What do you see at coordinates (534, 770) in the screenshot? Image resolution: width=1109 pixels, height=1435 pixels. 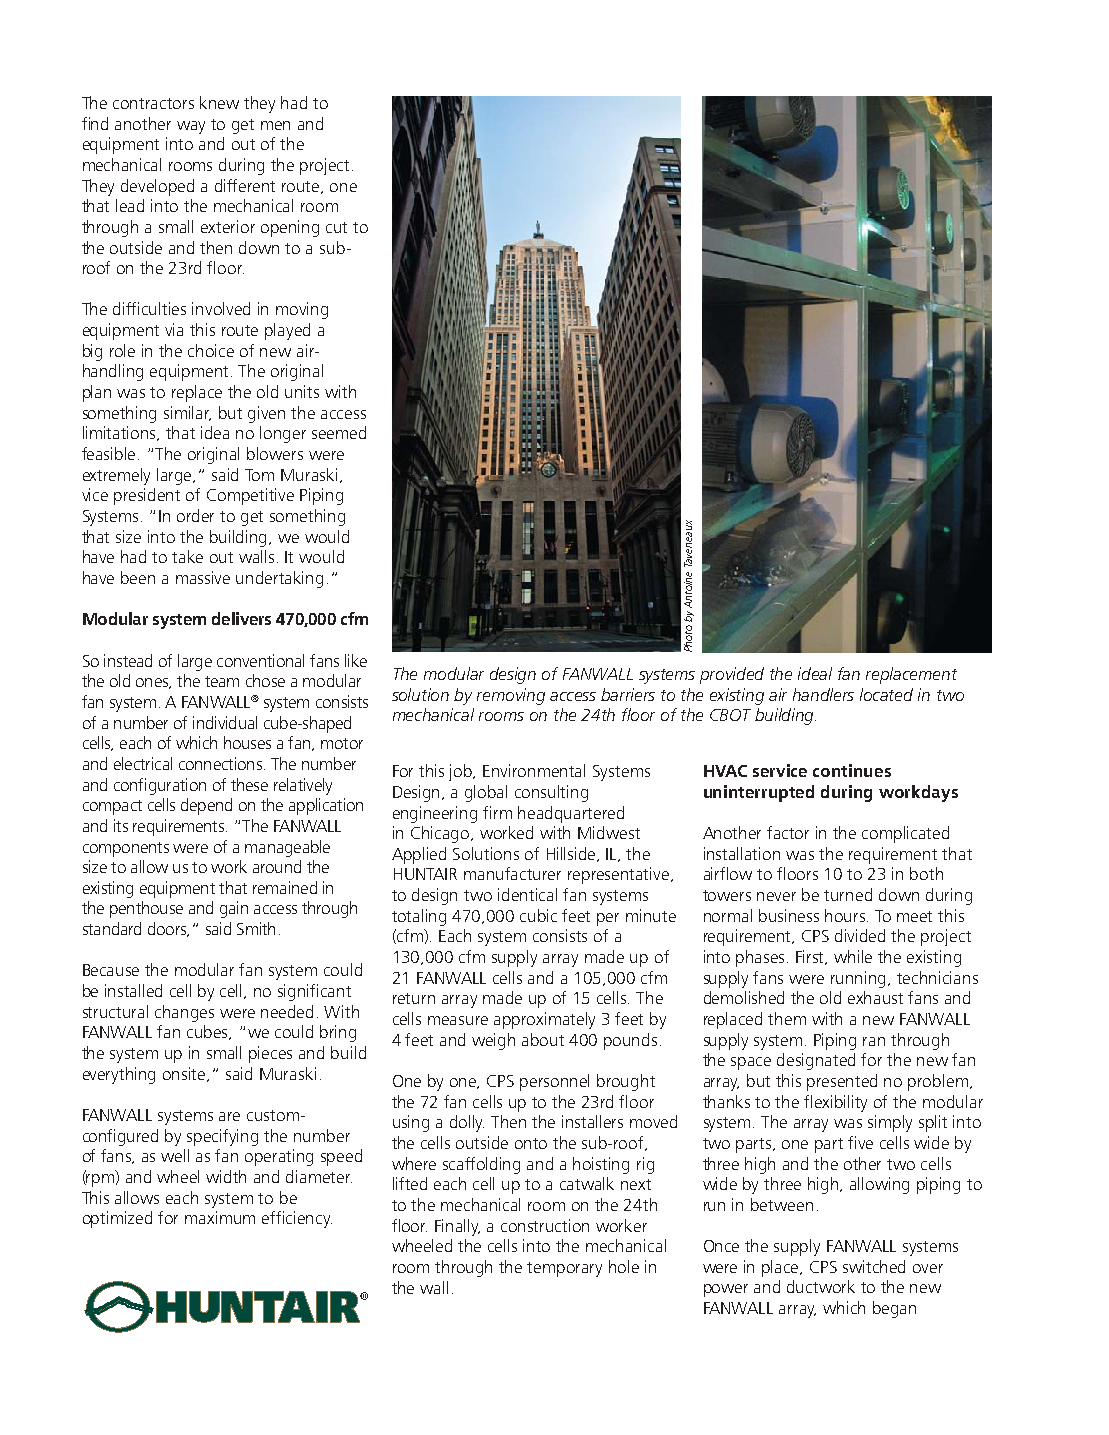 I see `Environmental` at bounding box center [534, 770].
